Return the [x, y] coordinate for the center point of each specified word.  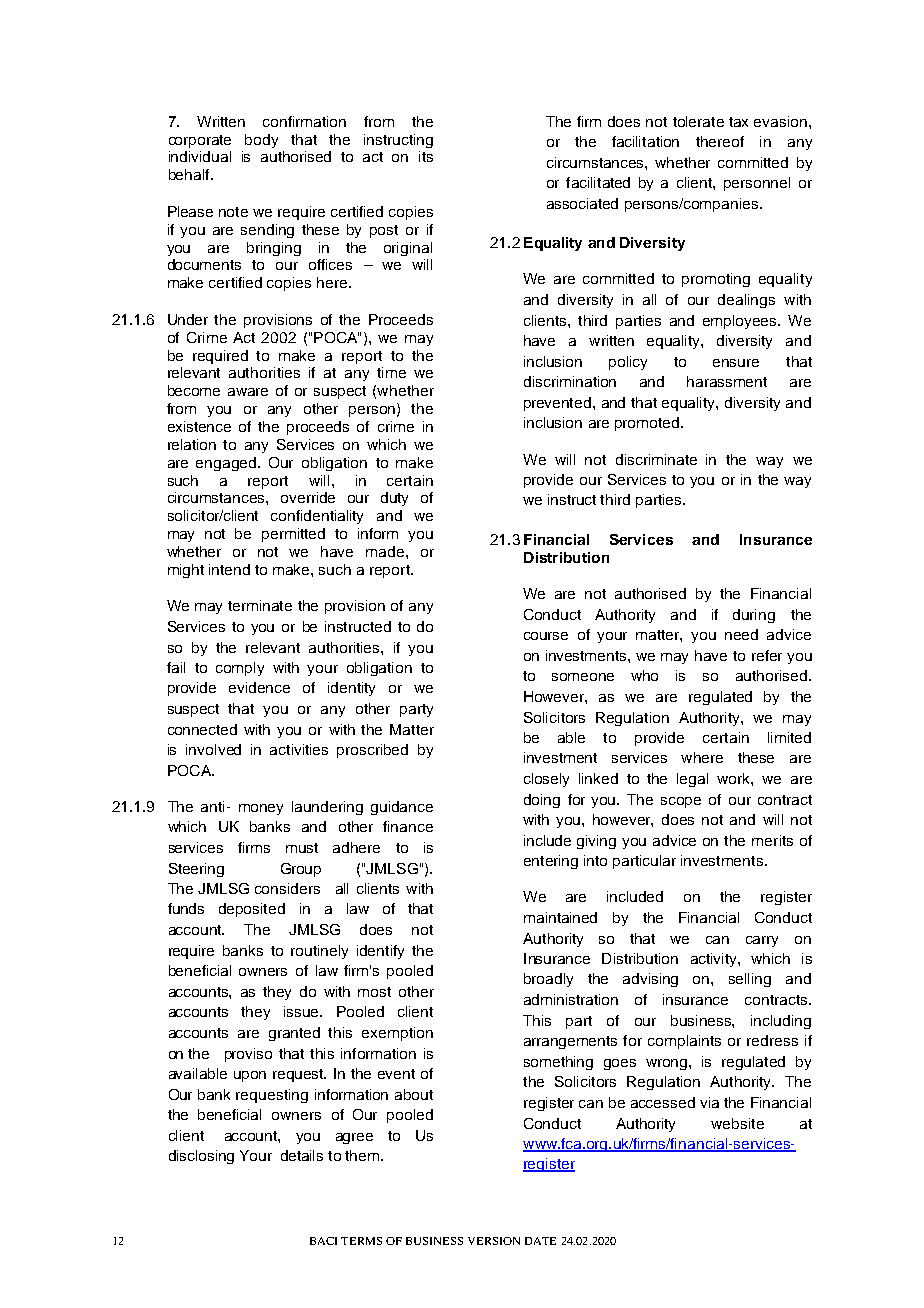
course [546, 636]
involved [213, 749]
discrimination [570, 381]
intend [229, 569]
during [754, 616]
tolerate [698, 121]
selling [750, 980]
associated [582, 203]
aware [248, 392]
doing [542, 801]
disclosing [201, 1157]
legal [692, 780]
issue [303, 1011]
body [261, 141]
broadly [548, 980]
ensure [736, 363]
